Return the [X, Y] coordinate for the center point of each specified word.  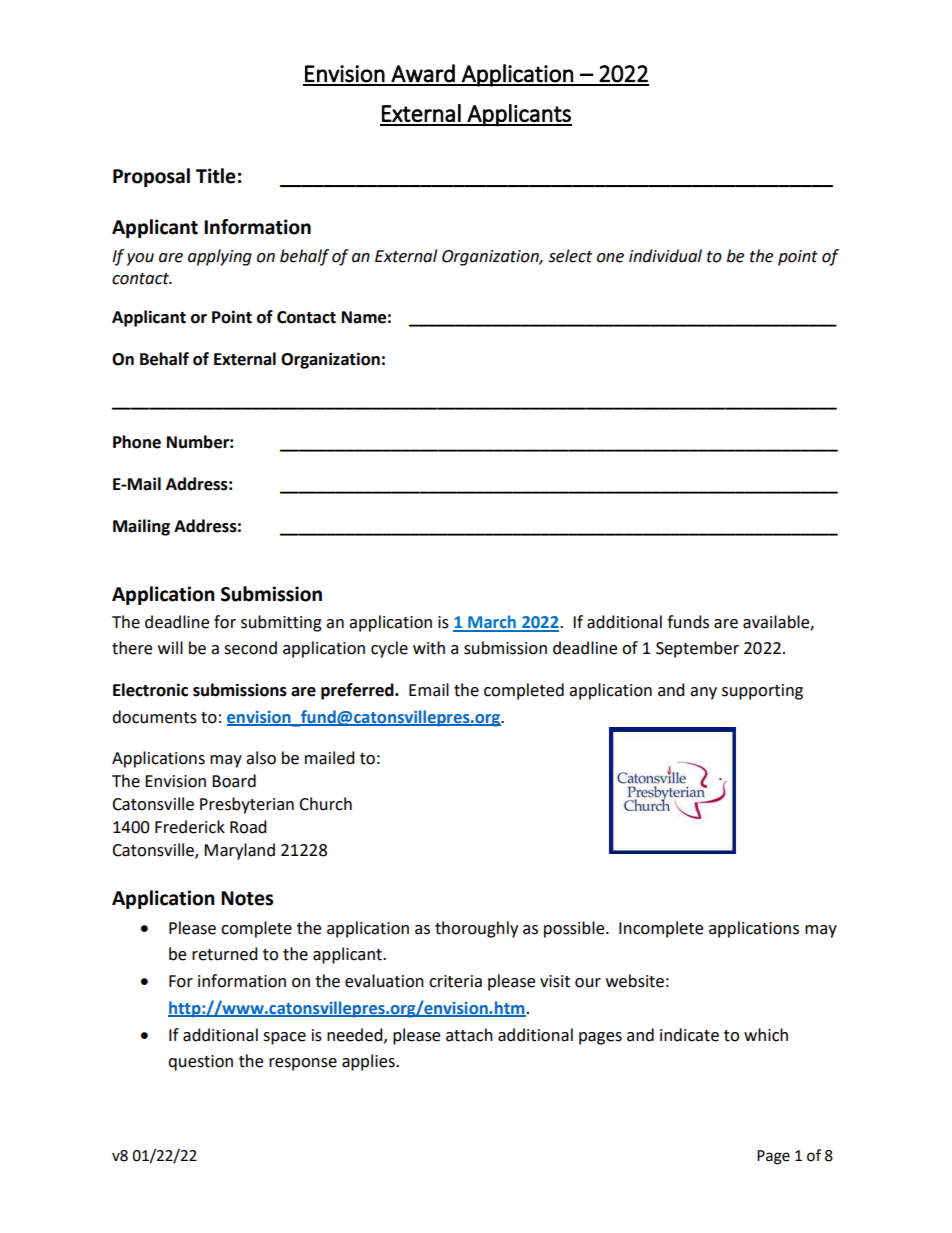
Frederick [190, 827]
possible [575, 929]
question [200, 1063]
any [703, 693]
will [170, 647]
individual [665, 256]
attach [469, 1035]
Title [216, 176]
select [570, 256]
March [492, 623]
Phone [137, 442]
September [697, 649]
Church [325, 804]
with [429, 648]
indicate [689, 1035]
